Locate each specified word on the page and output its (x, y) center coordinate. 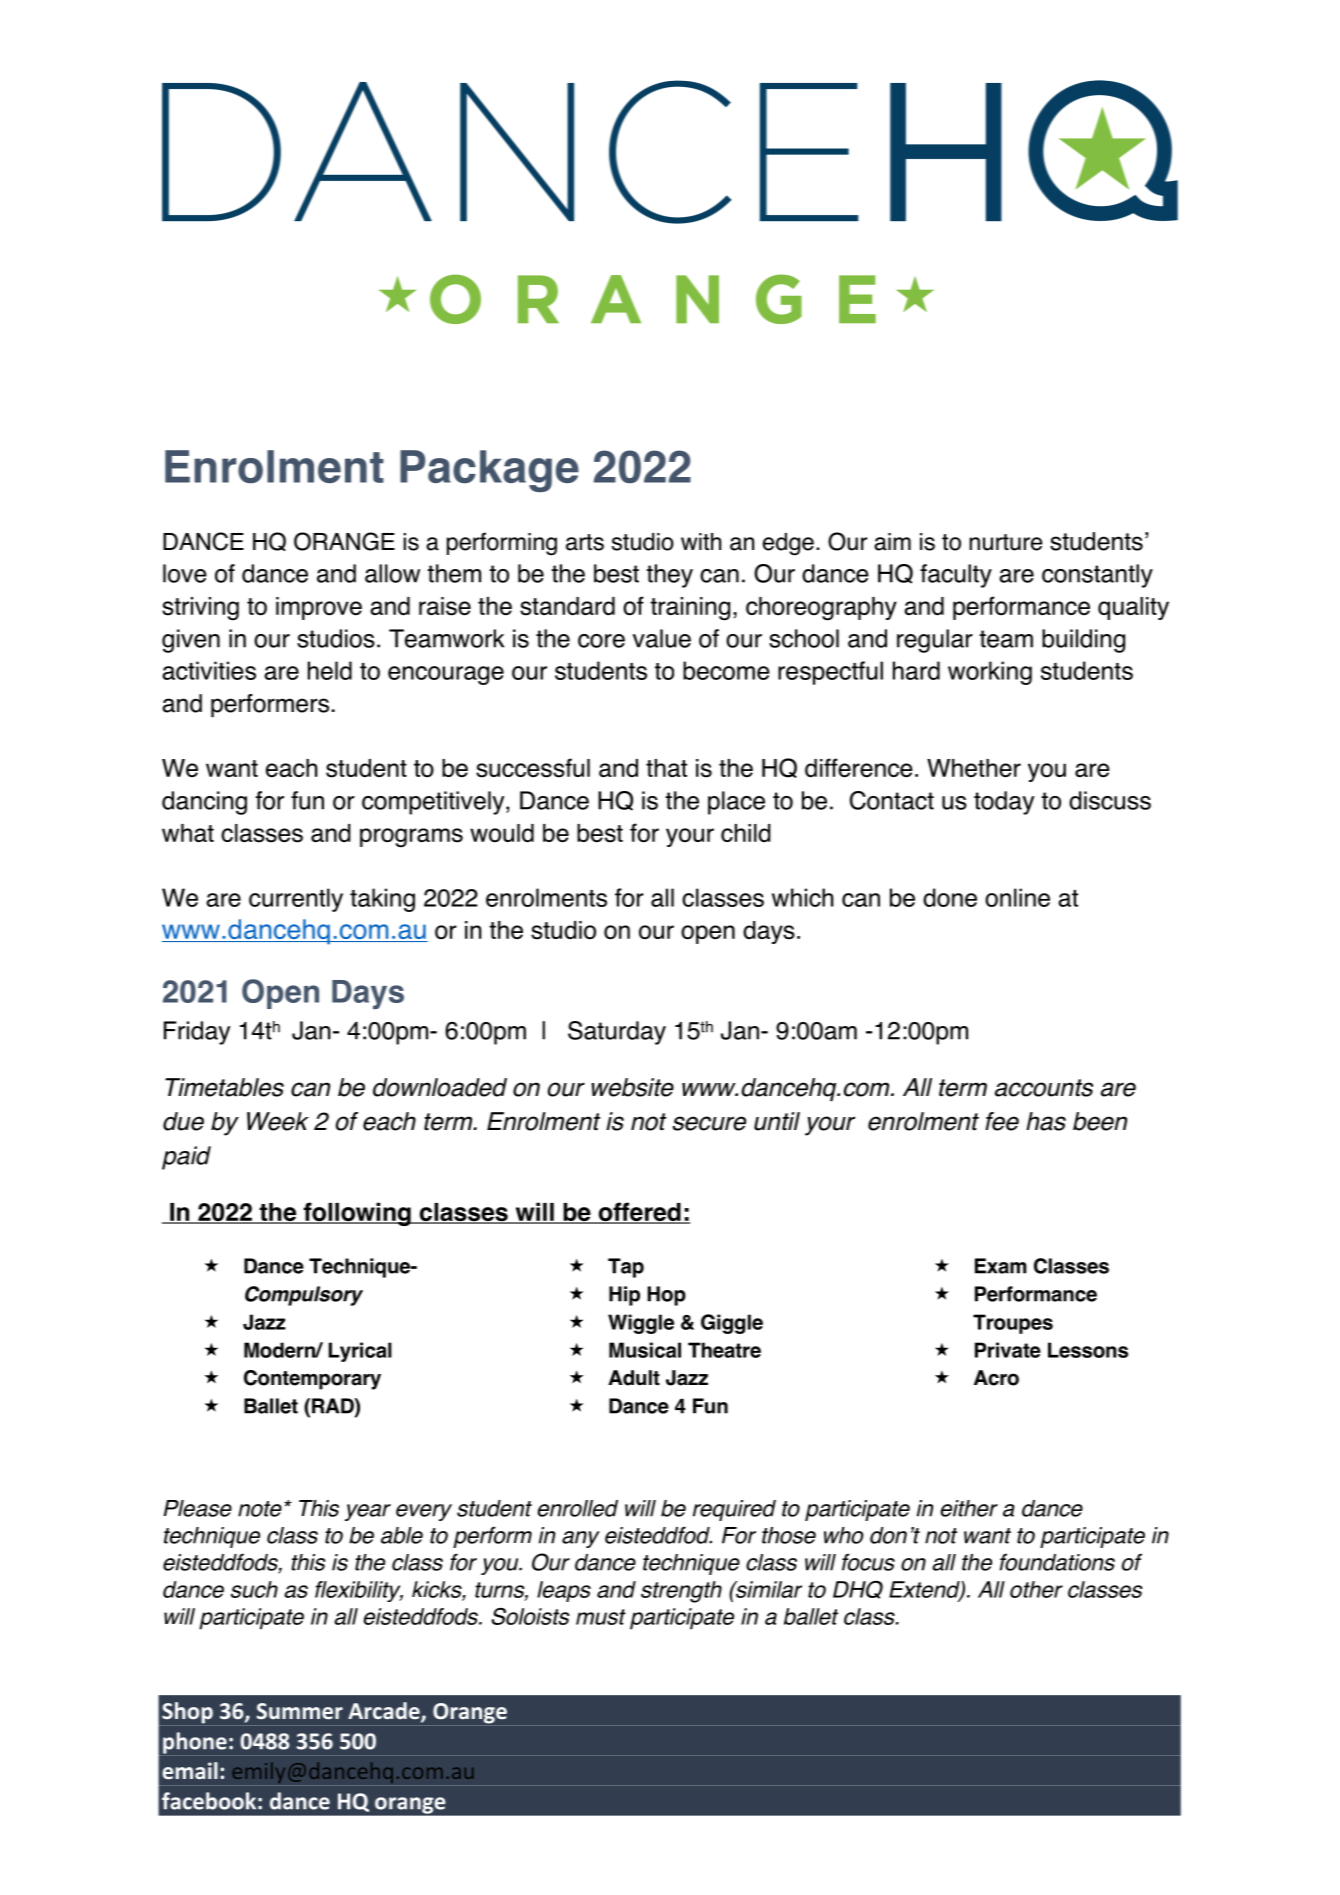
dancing (204, 803)
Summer (300, 1711)
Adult (634, 1378)
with (701, 541)
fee (1002, 1121)
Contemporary (312, 1380)
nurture (1005, 542)
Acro (996, 1378)
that (666, 768)
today (1004, 803)
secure (709, 1123)
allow (392, 573)
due (183, 1121)
